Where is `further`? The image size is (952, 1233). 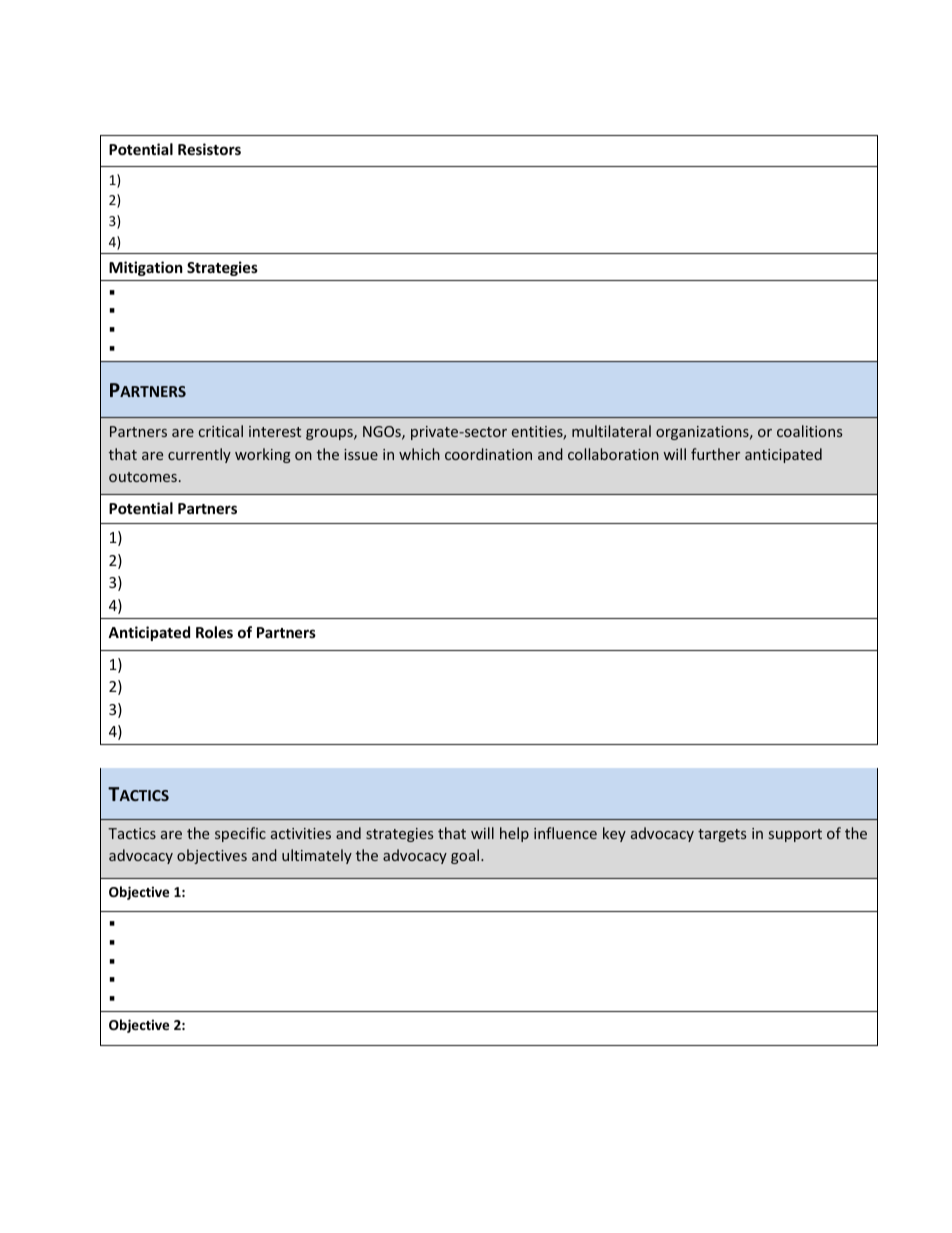
further is located at coordinates (715, 454).
